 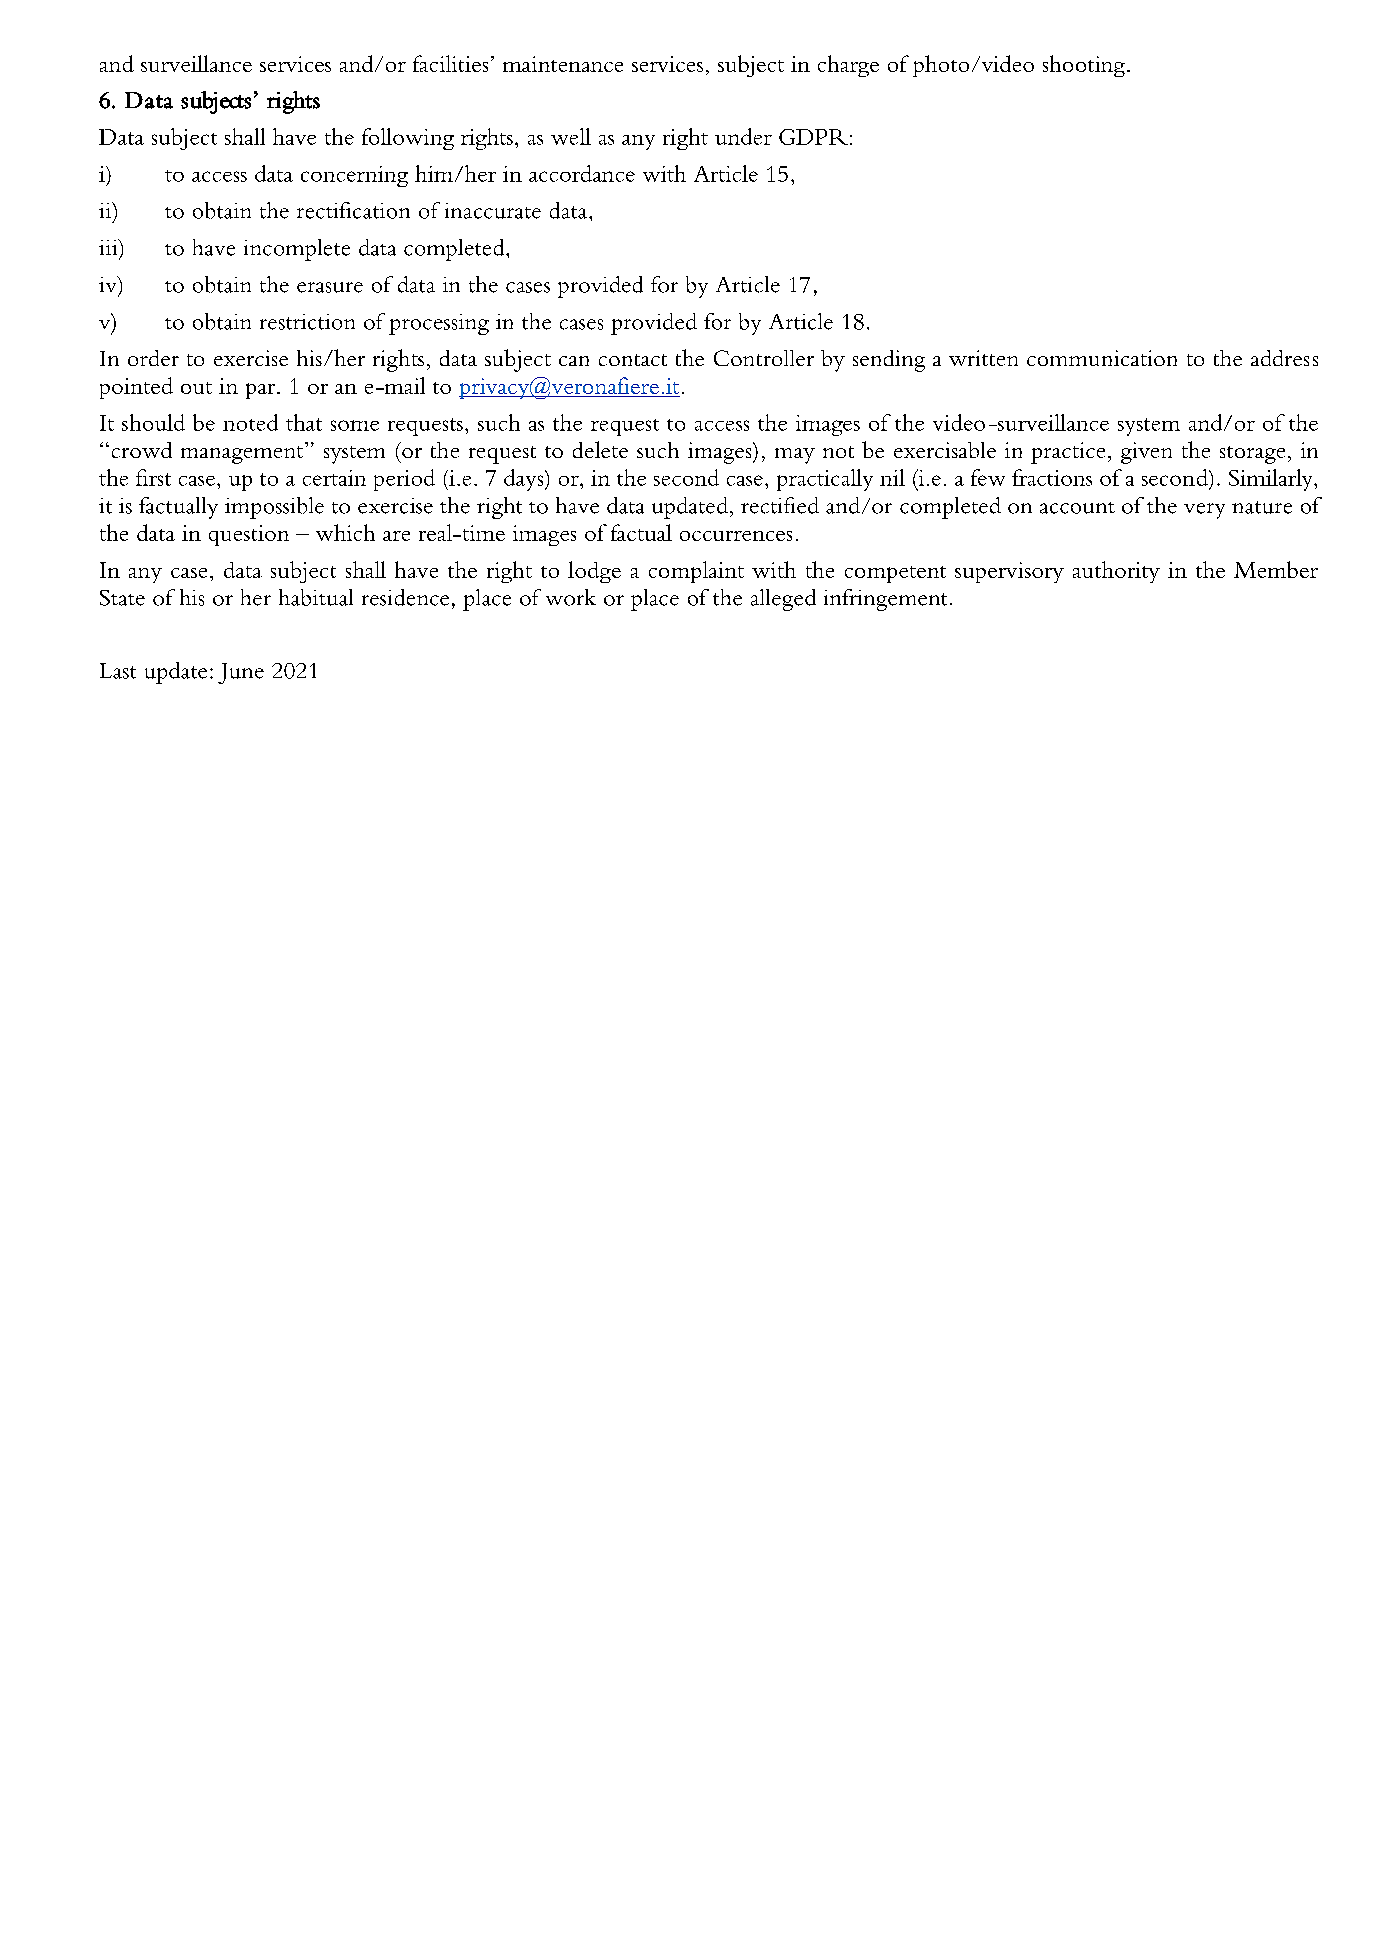 What do you see at coordinates (450, 63) in the page?
I see `facilities` at bounding box center [450, 63].
